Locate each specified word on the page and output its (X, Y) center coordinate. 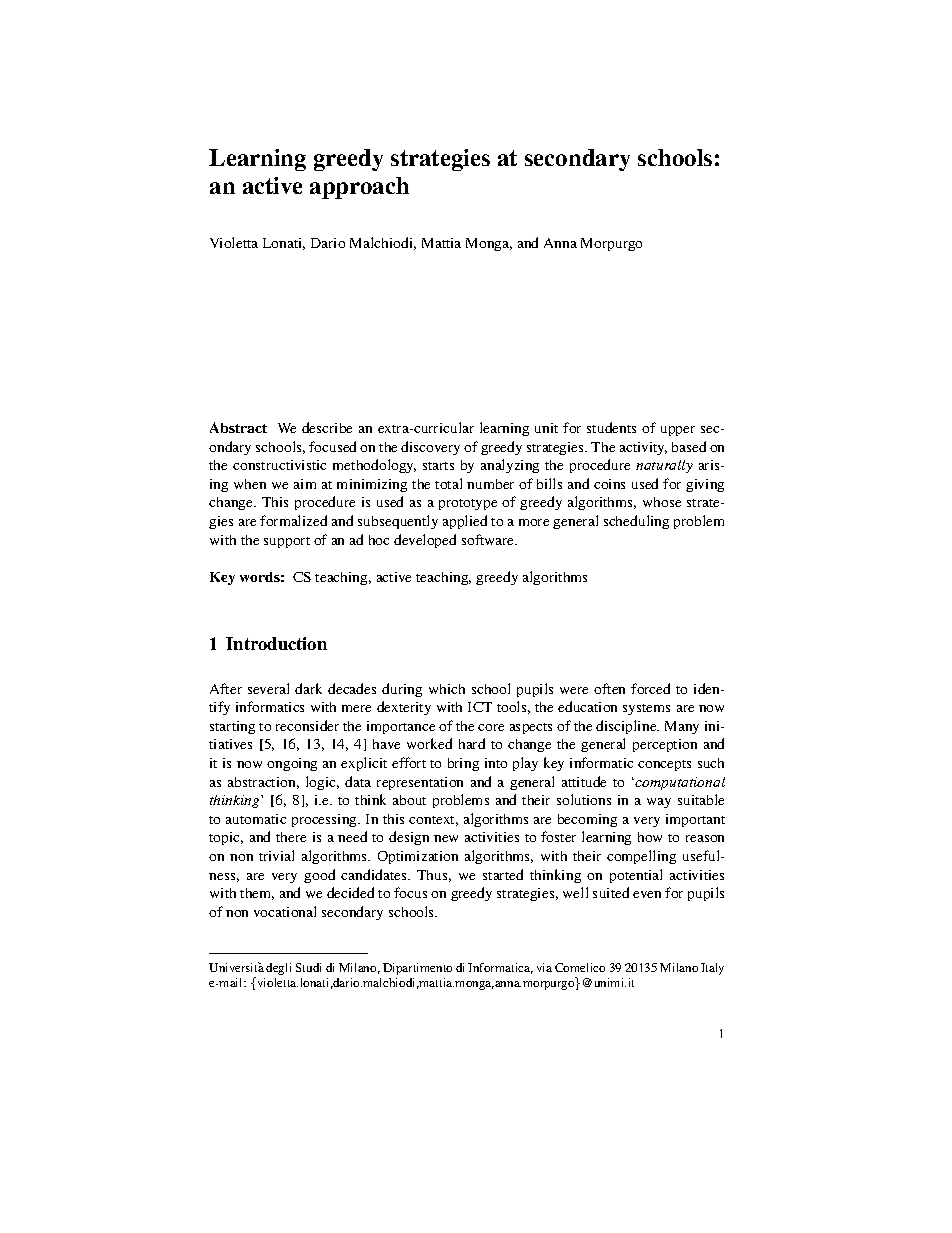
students (611, 427)
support (287, 542)
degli (278, 969)
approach (359, 188)
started (503, 874)
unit (546, 428)
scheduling (636, 522)
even (647, 894)
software (489, 539)
